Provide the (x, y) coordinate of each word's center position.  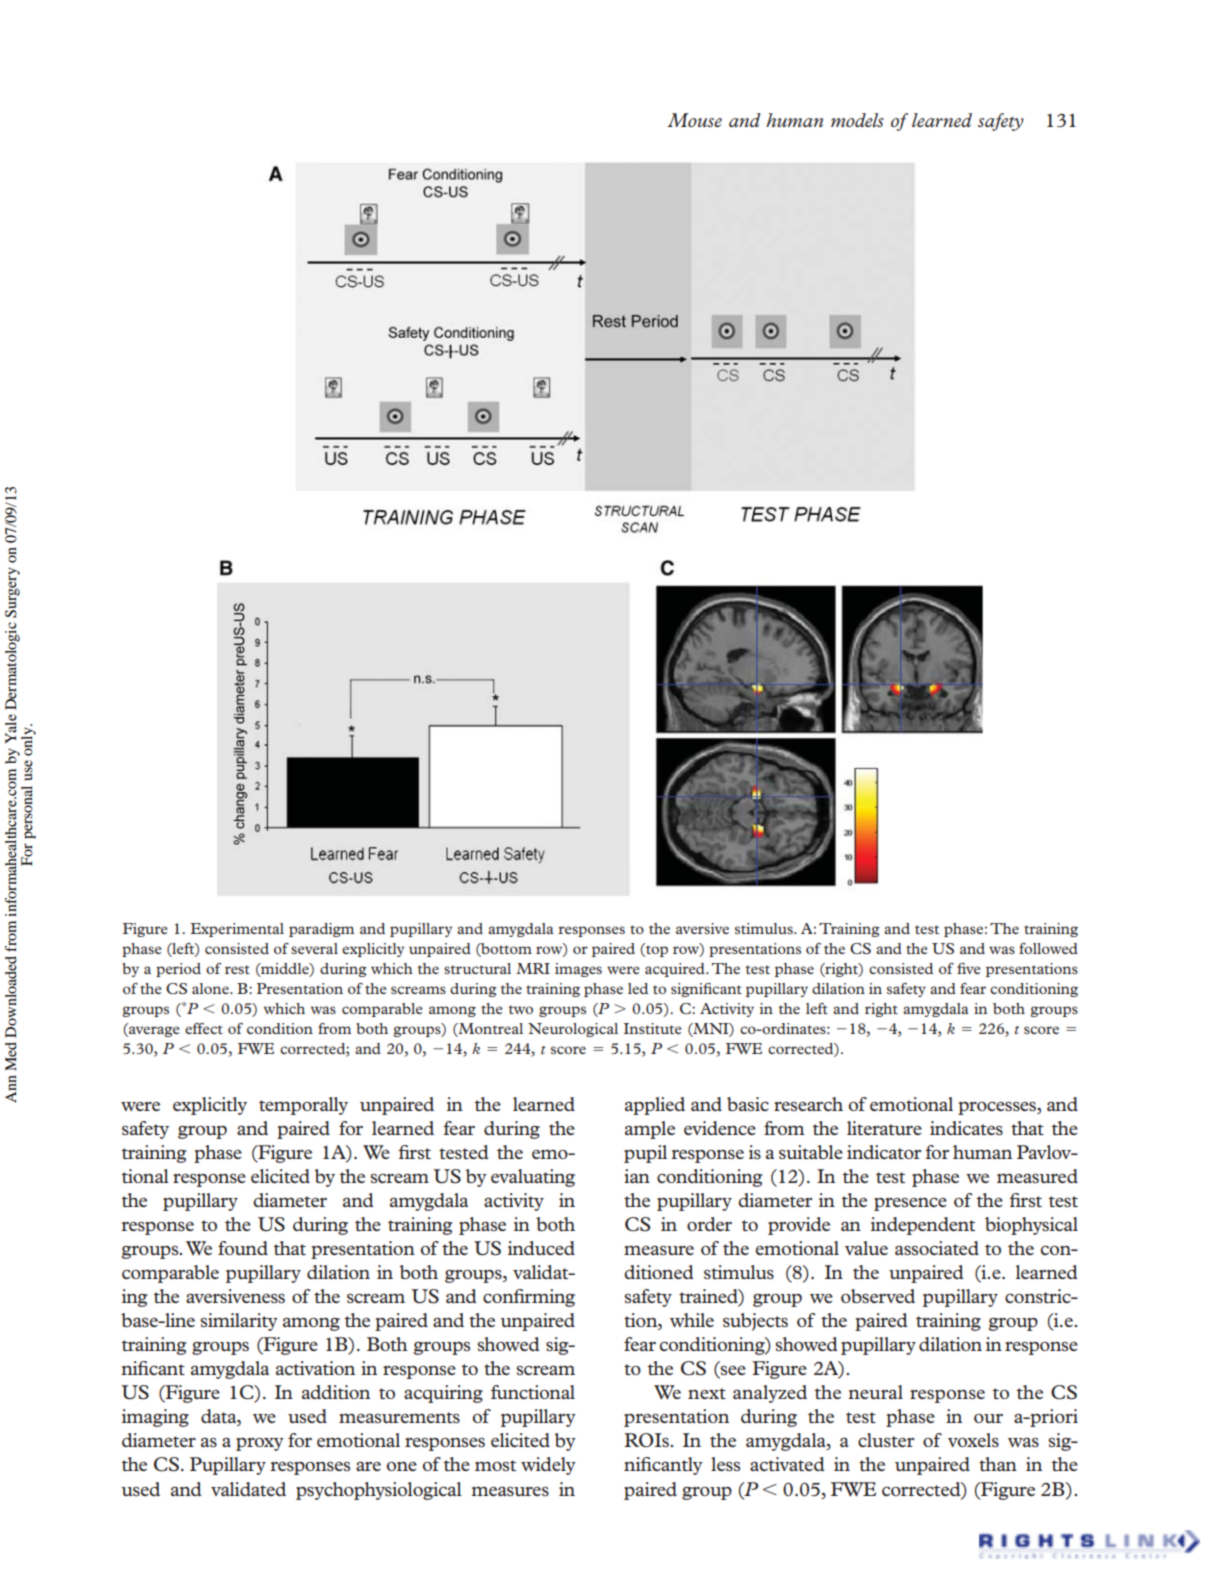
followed (1048, 948)
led (638, 988)
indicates (966, 1128)
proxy (260, 1444)
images (578, 970)
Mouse (694, 120)
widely (548, 1466)
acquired (676, 970)
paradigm (321, 930)
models (857, 120)
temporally (303, 1106)
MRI (533, 968)
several (314, 948)
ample (650, 1130)
